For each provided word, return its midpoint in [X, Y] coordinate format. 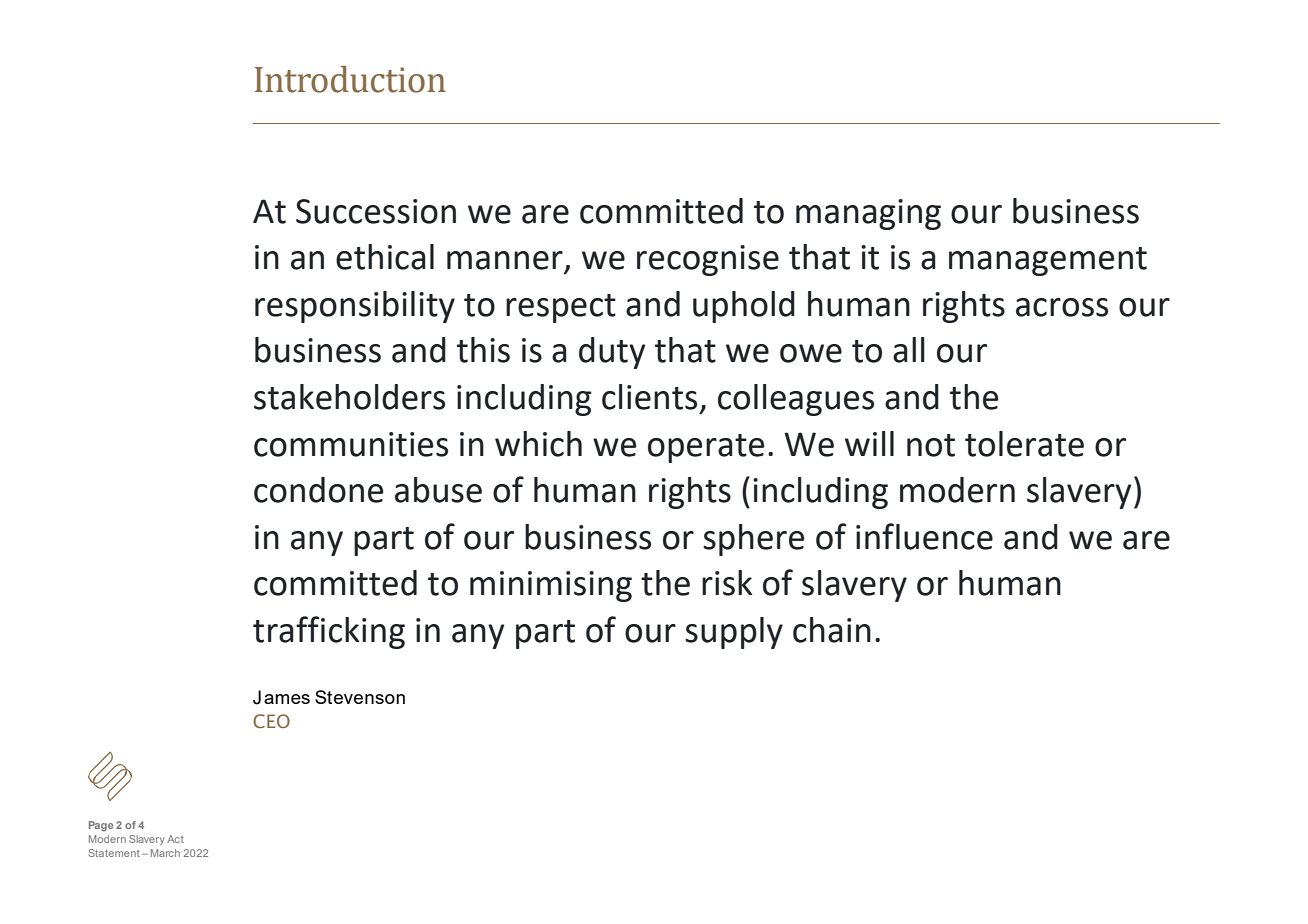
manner [505, 260]
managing [868, 214]
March [165, 853]
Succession [376, 211]
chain [832, 630]
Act [175, 839]
